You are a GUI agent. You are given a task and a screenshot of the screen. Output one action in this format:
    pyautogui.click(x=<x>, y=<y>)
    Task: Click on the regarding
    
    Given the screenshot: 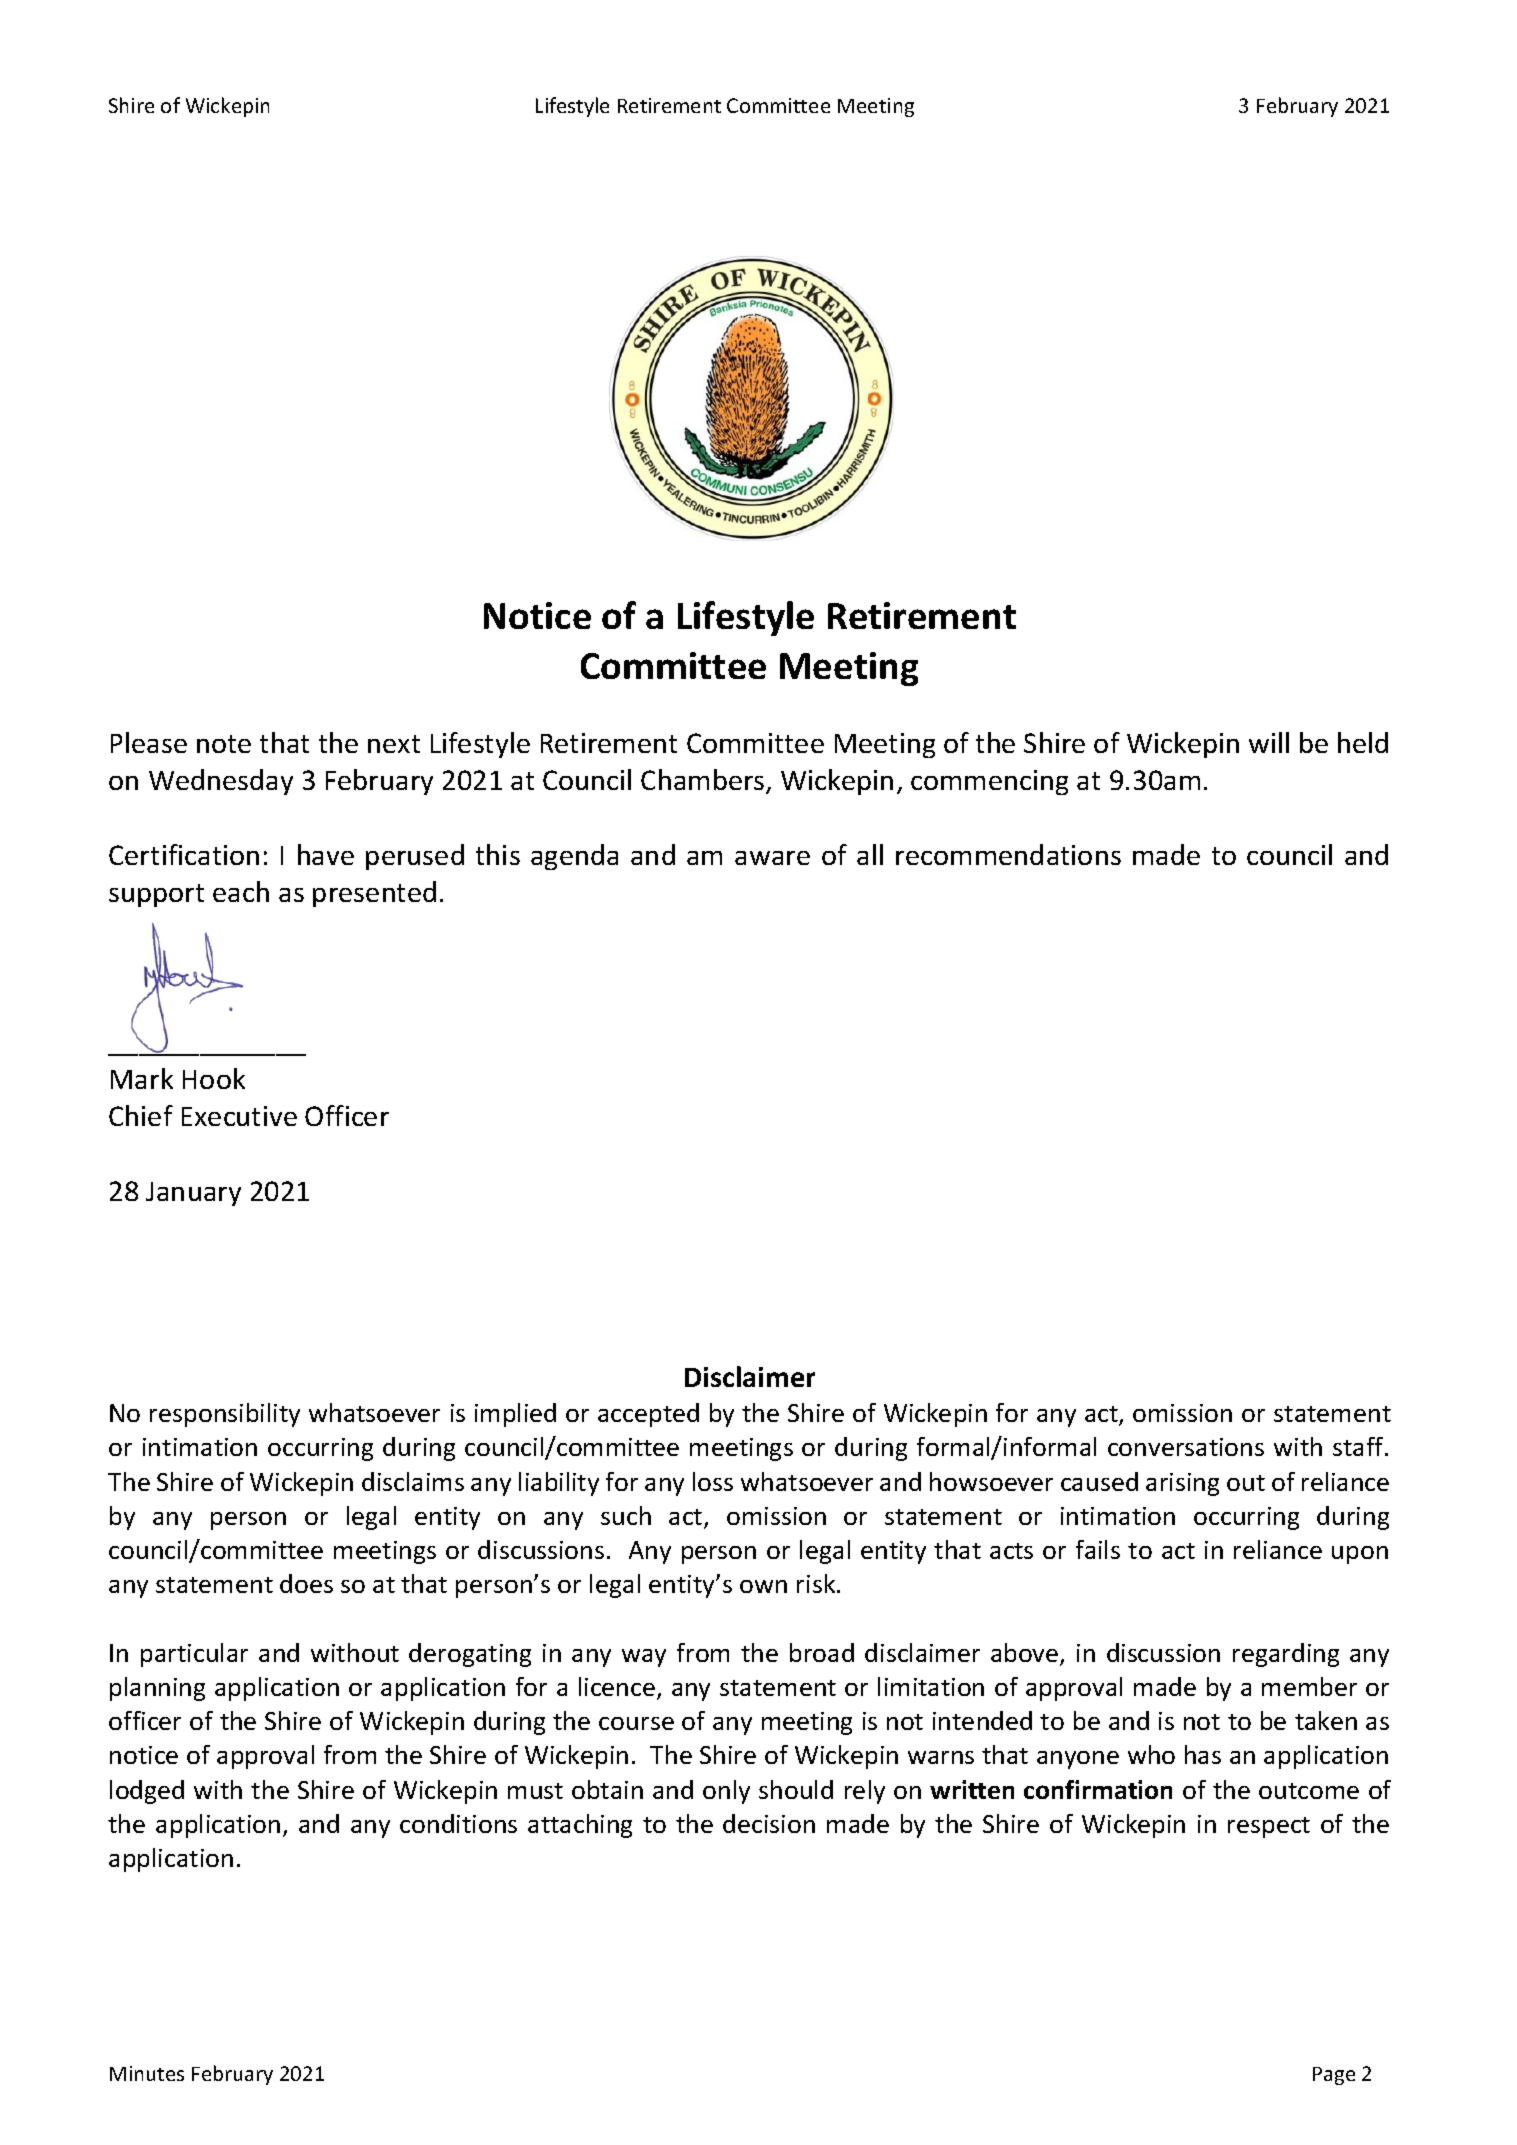 What is the action you would take?
    pyautogui.click(x=1286, y=1655)
